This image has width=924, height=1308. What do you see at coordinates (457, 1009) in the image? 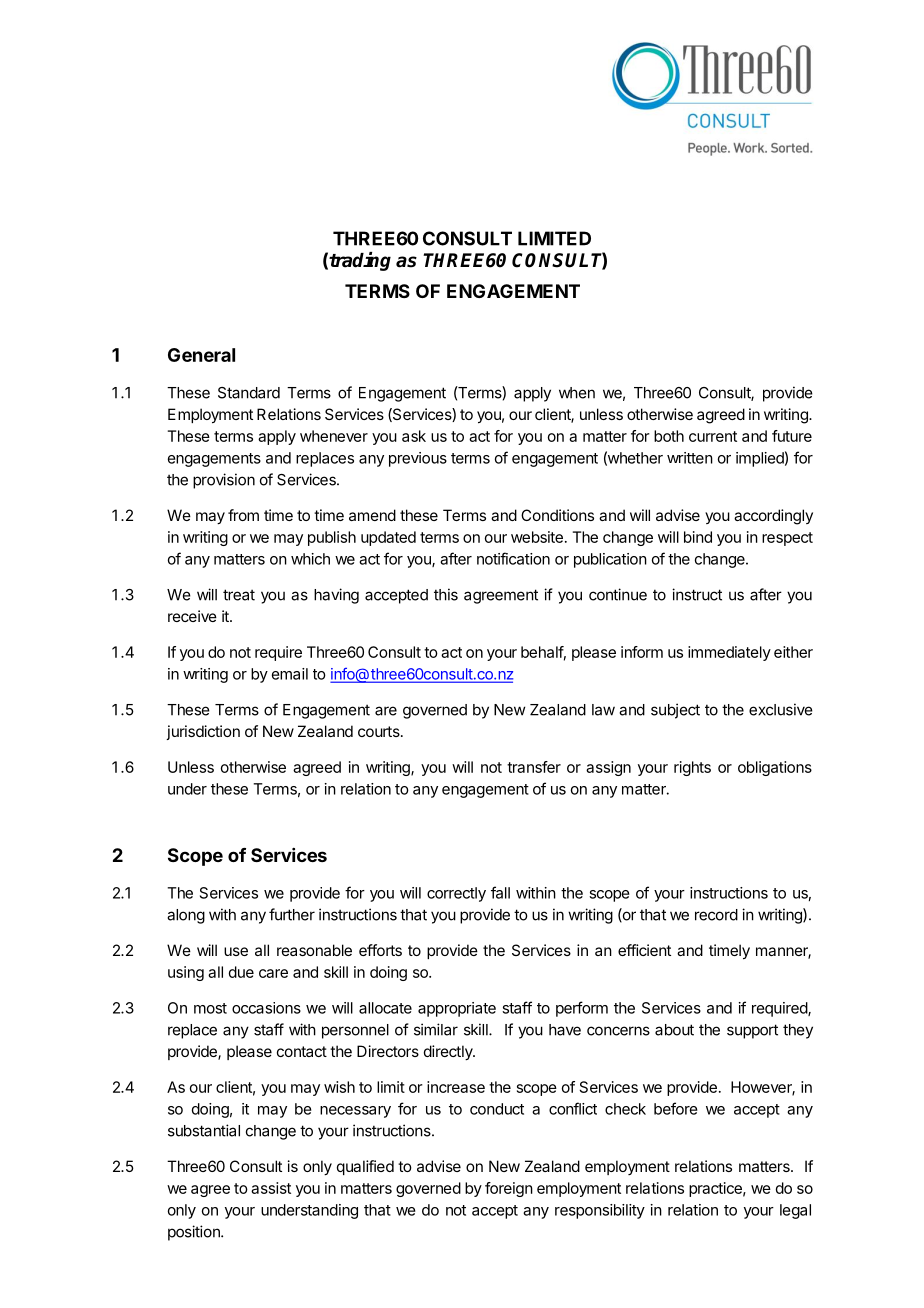
I see `appropriate` at bounding box center [457, 1009].
